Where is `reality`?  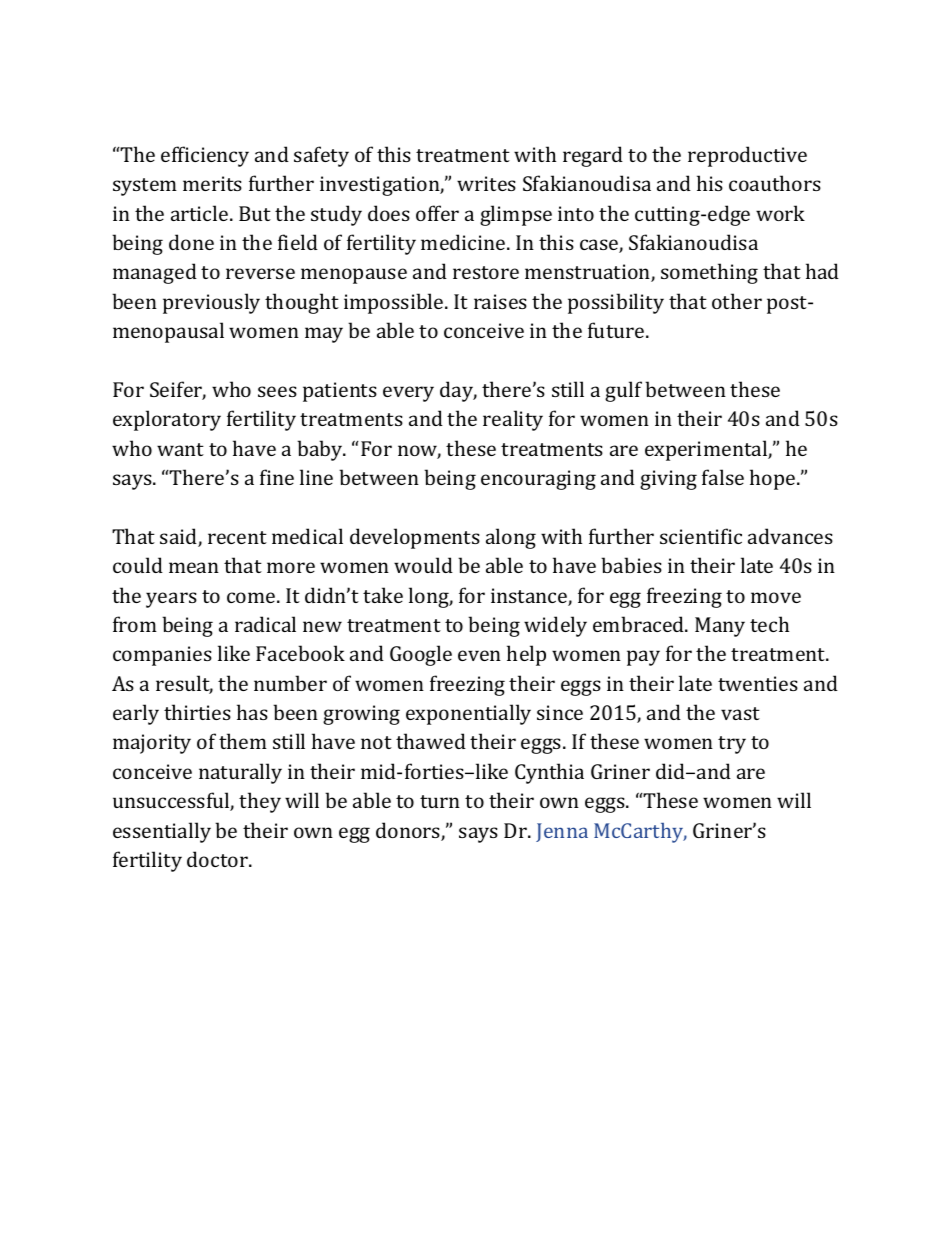 reality is located at coordinates (513, 420).
